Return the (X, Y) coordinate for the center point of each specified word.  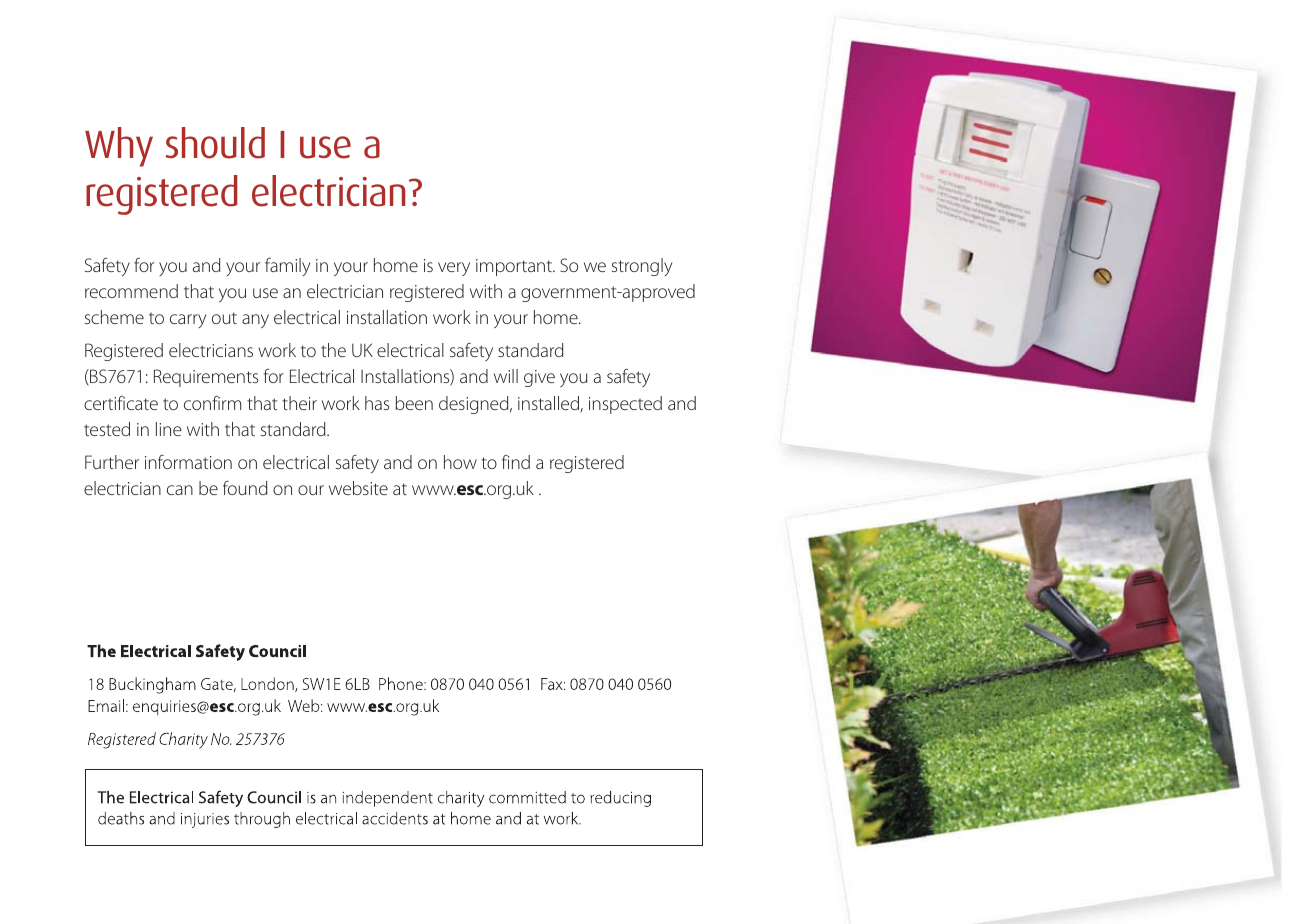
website (358, 488)
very (454, 269)
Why (119, 147)
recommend (131, 291)
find (516, 462)
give (539, 378)
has (377, 403)
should (215, 143)
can (180, 490)
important (515, 267)
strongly (642, 267)
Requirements (206, 378)
